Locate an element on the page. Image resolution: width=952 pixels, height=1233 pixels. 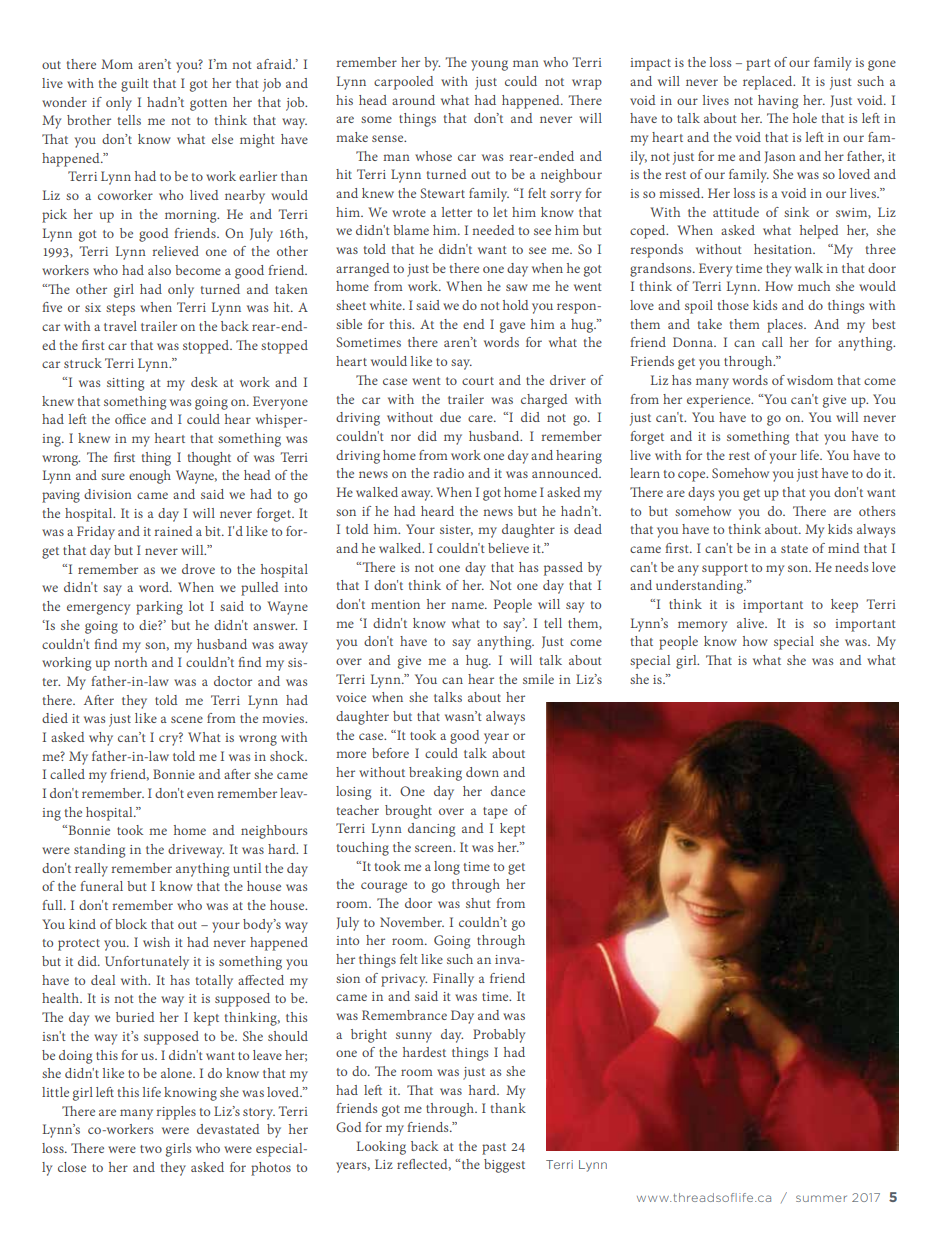
past is located at coordinates (494, 1149).
